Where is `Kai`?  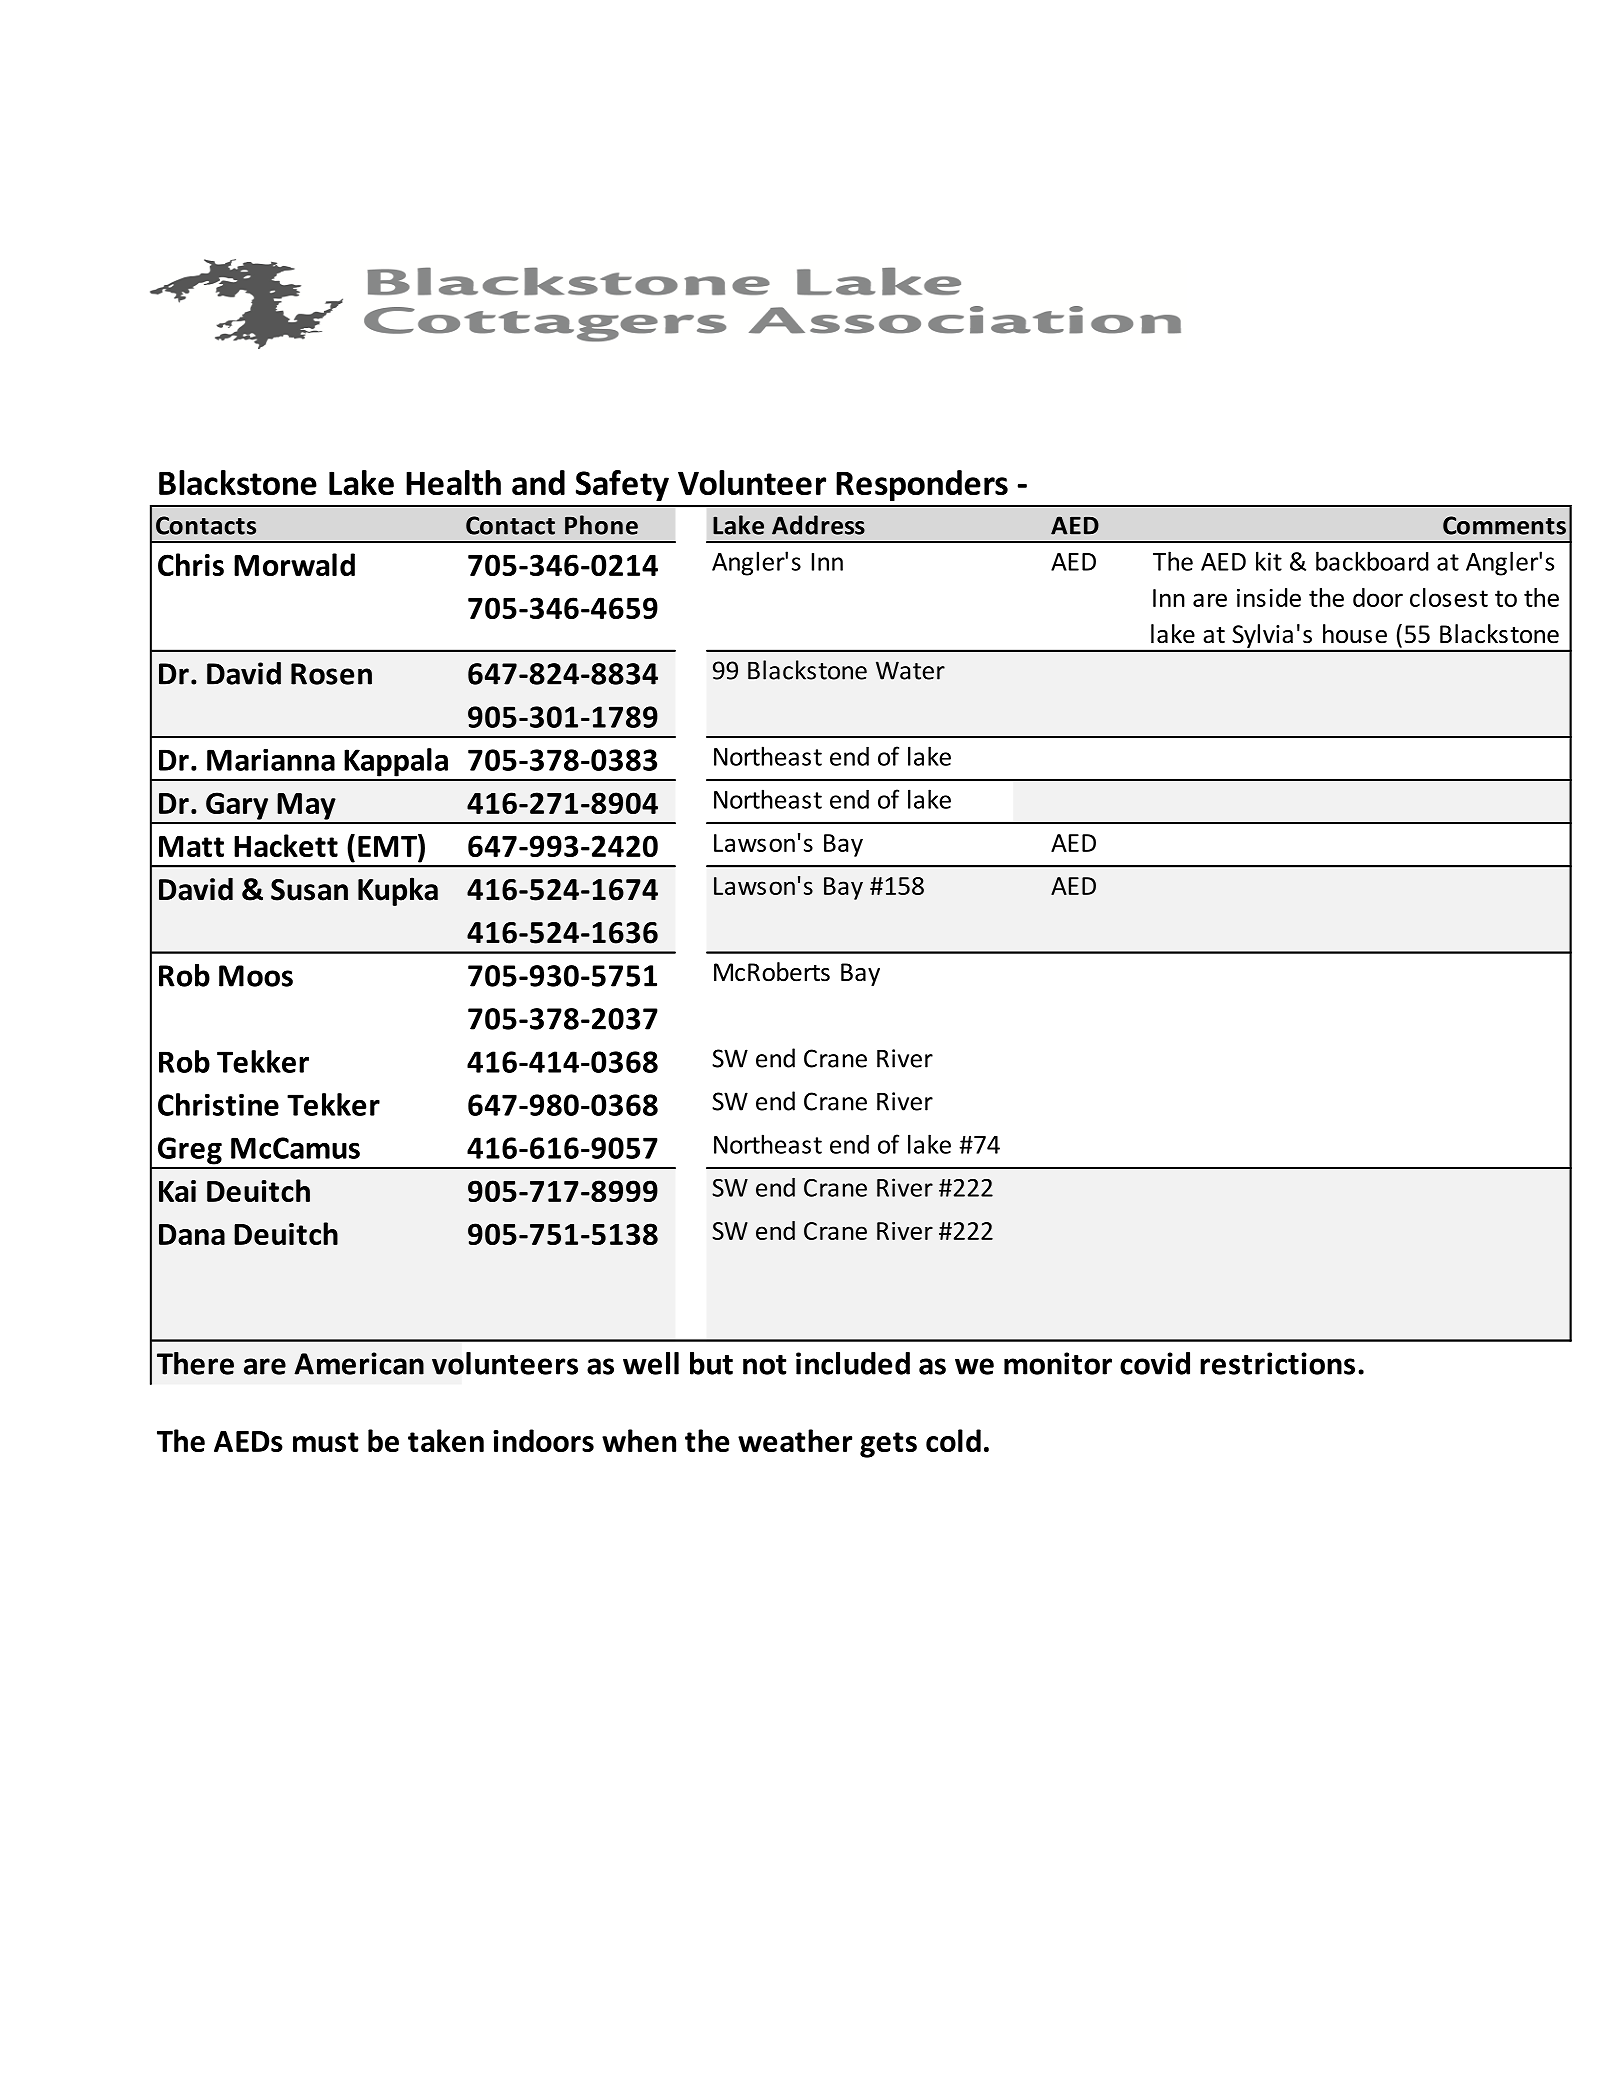
Kai is located at coordinates (177, 1191).
